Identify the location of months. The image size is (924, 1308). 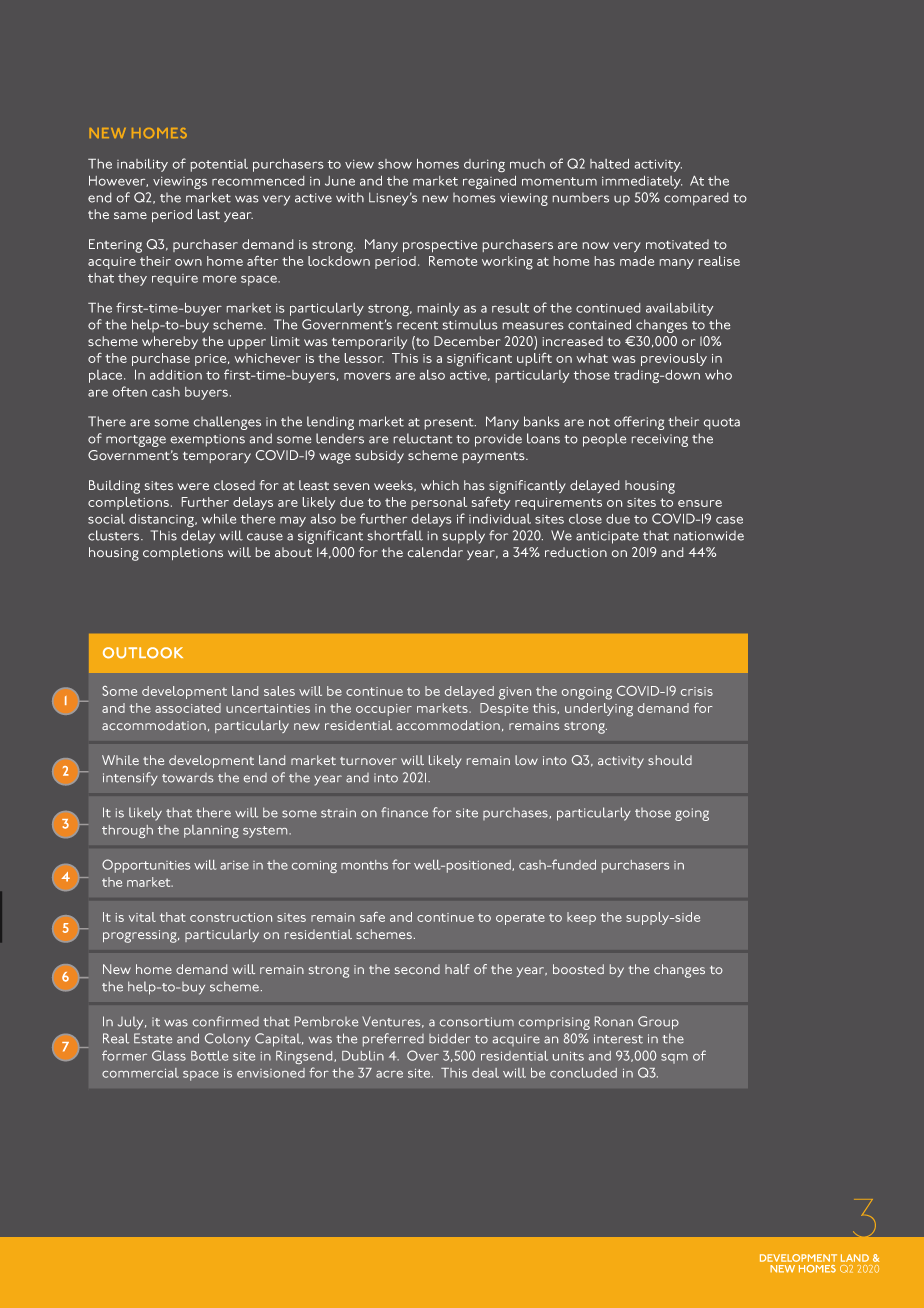
(364, 865).
